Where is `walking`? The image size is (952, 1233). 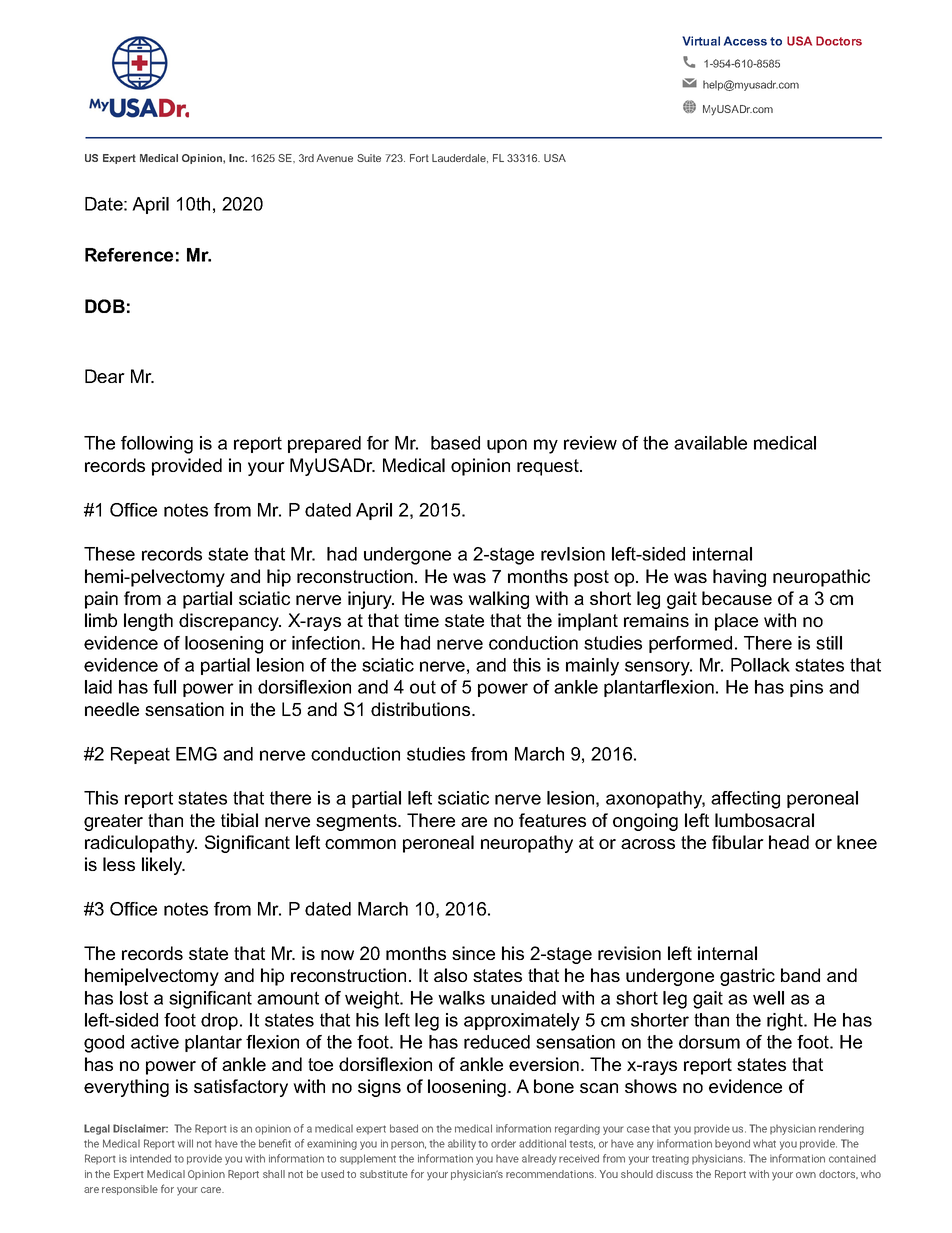
walking is located at coordinates (498, 600).
